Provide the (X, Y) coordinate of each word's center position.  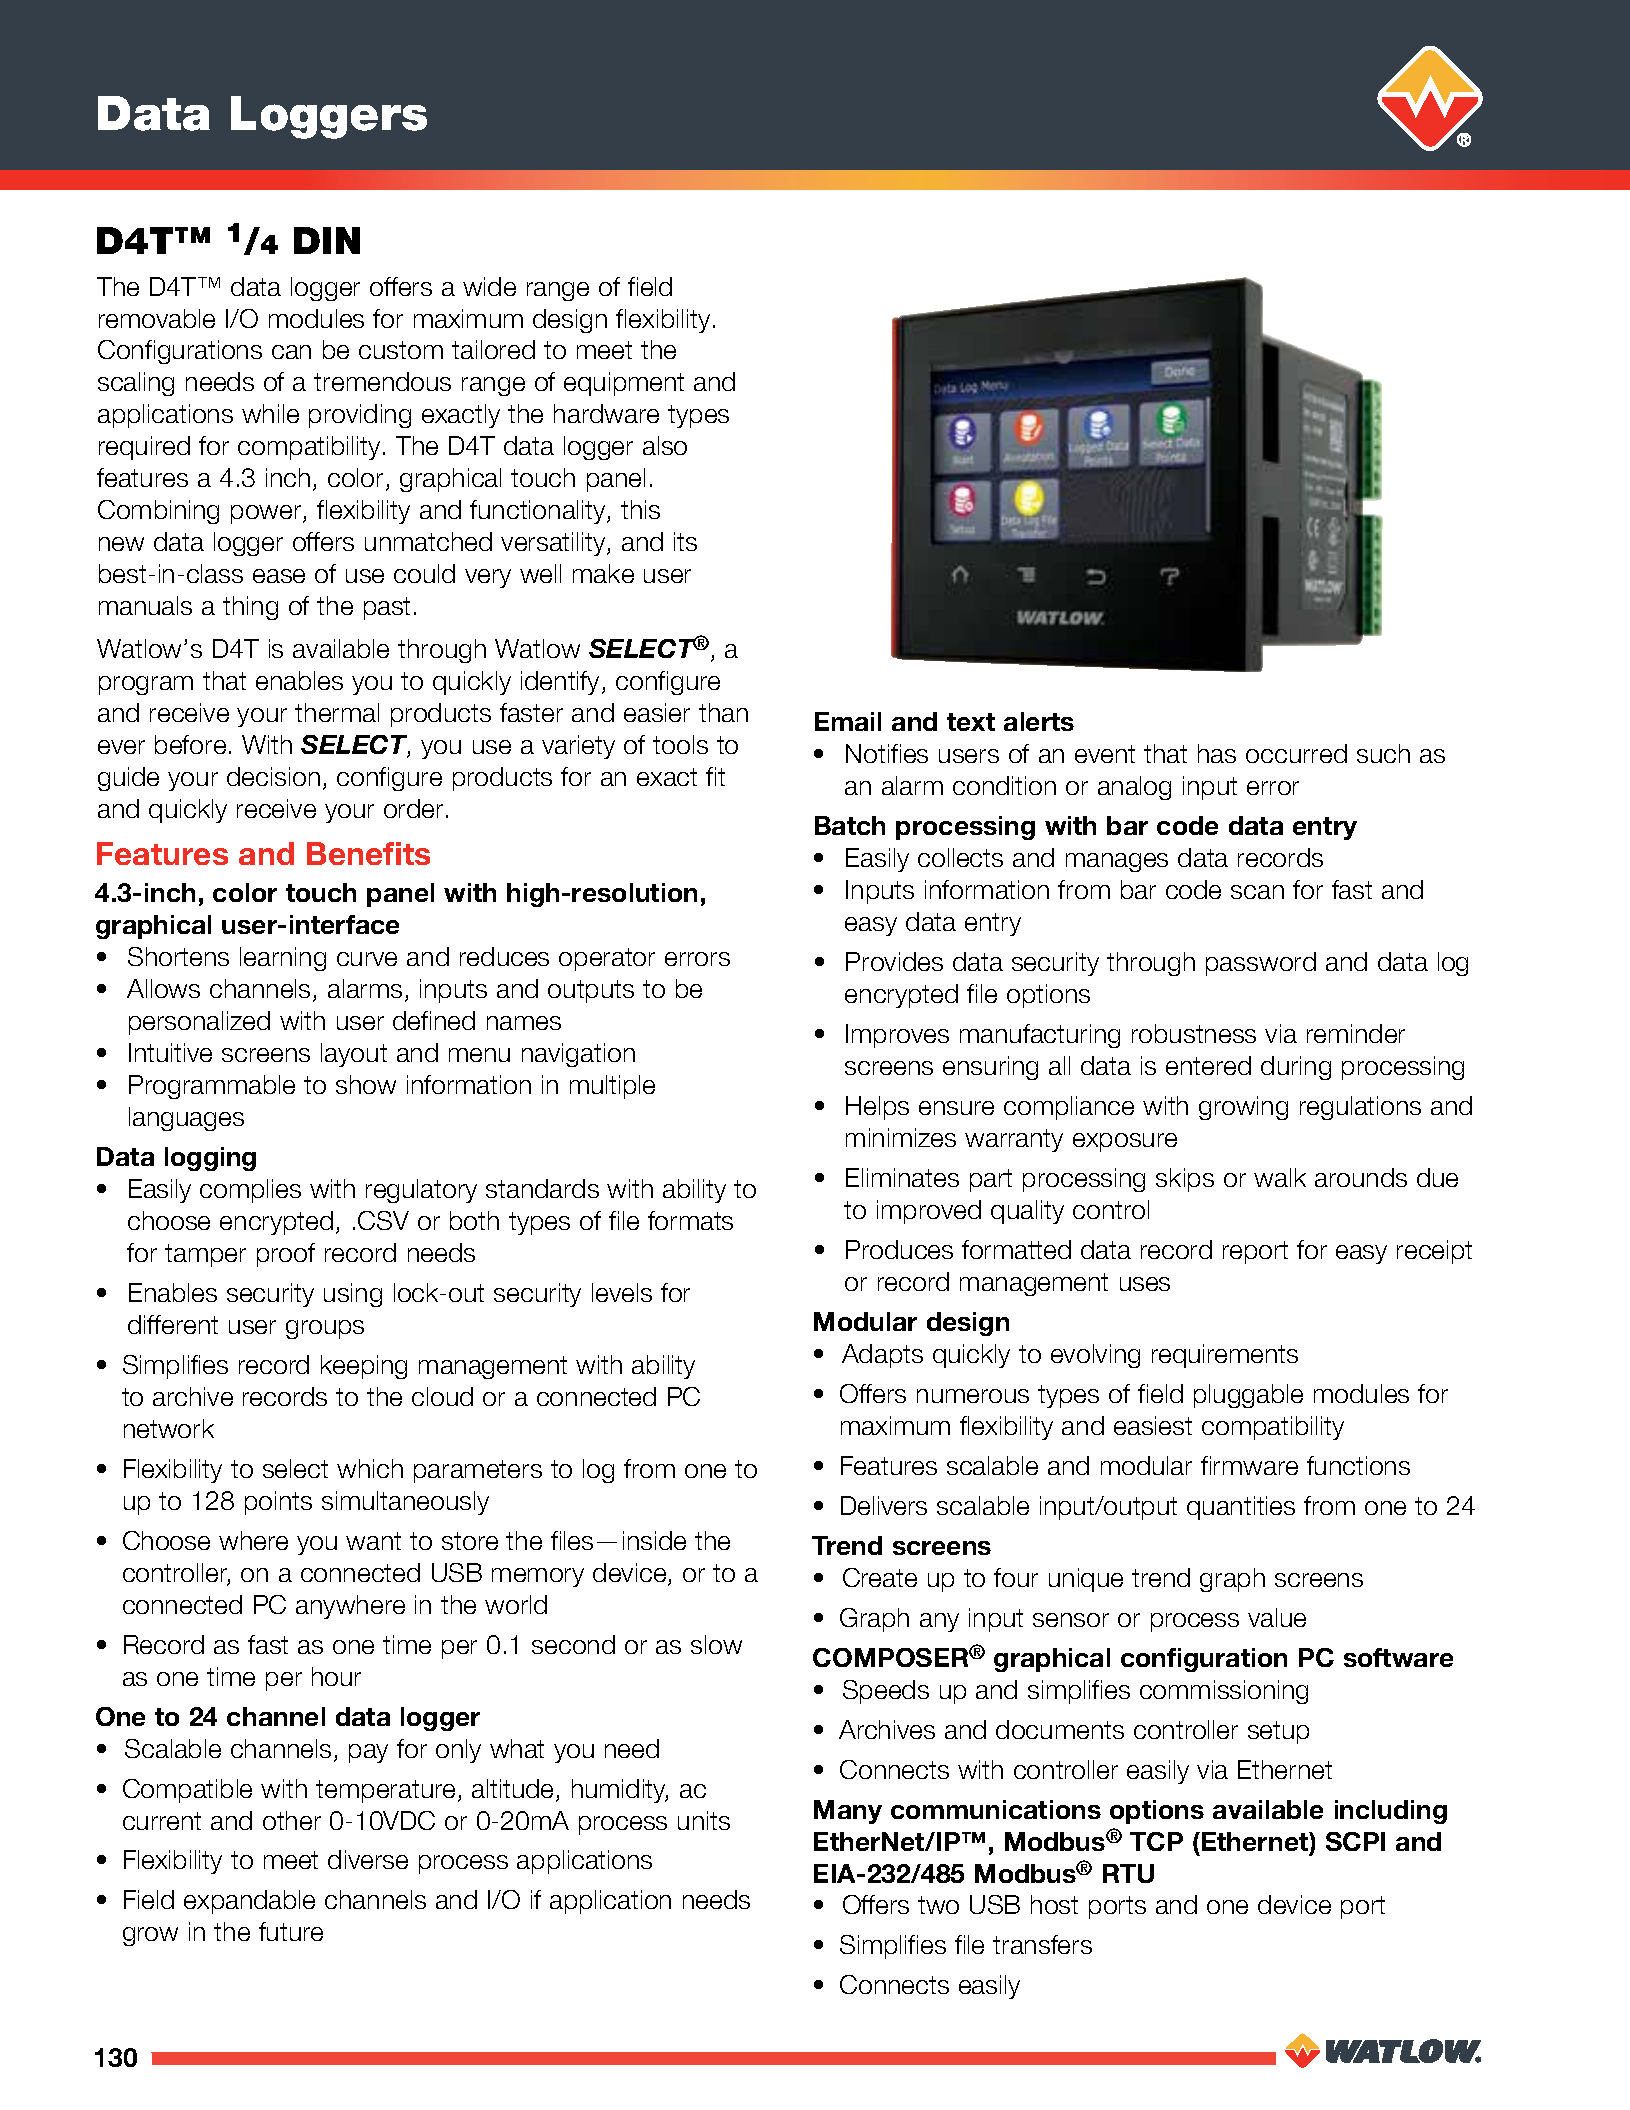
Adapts (882, 1356)
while (270, 413)
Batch (850, 825)
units (704, 1820)
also (665, 445)
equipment (624, 384)
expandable (249, 1902)
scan (1257, 892)
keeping (364, 1367)
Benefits (368, 853)
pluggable (1248, 1396)
